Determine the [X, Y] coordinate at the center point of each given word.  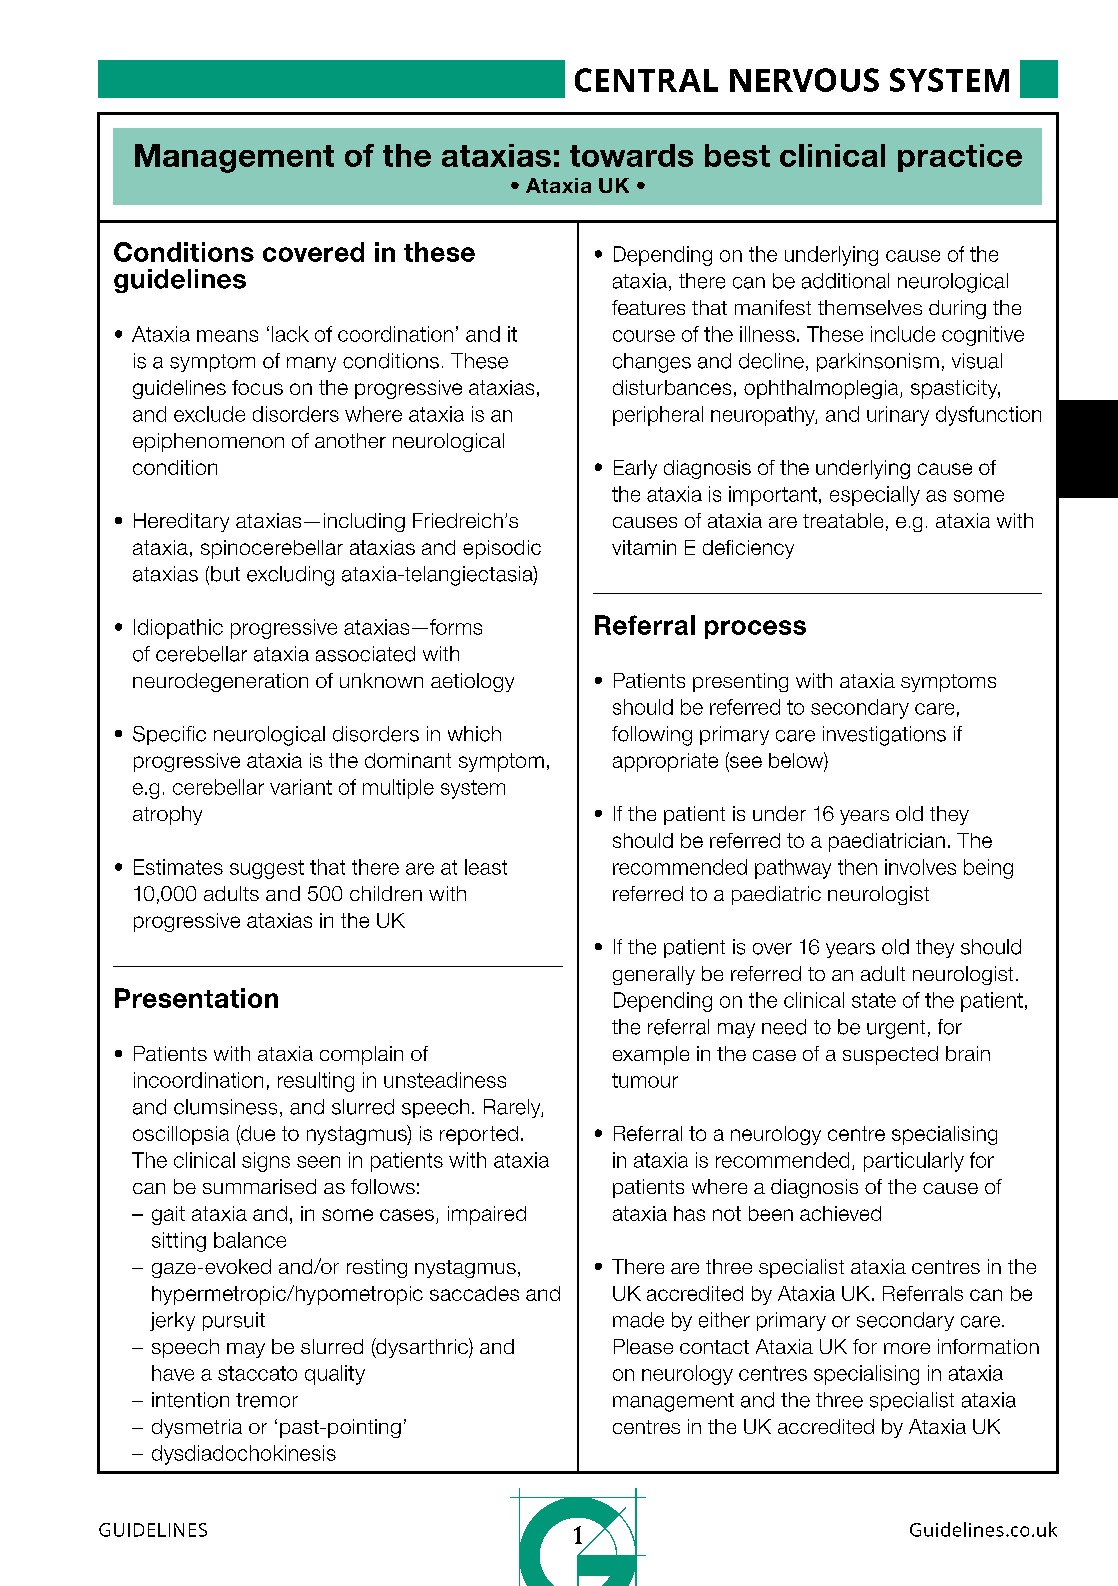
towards [631, 155]
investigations [884, 736]
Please [643, 1346]
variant [301, 787]
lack [290, 334]
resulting [316, 1082]
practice [960, 158]
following [652, 736]
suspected [890, 1055]
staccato [257, 1373]
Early [635, 469]
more [907, 1348]
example [651, 1055]
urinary [898, 416]
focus [257, 387]
